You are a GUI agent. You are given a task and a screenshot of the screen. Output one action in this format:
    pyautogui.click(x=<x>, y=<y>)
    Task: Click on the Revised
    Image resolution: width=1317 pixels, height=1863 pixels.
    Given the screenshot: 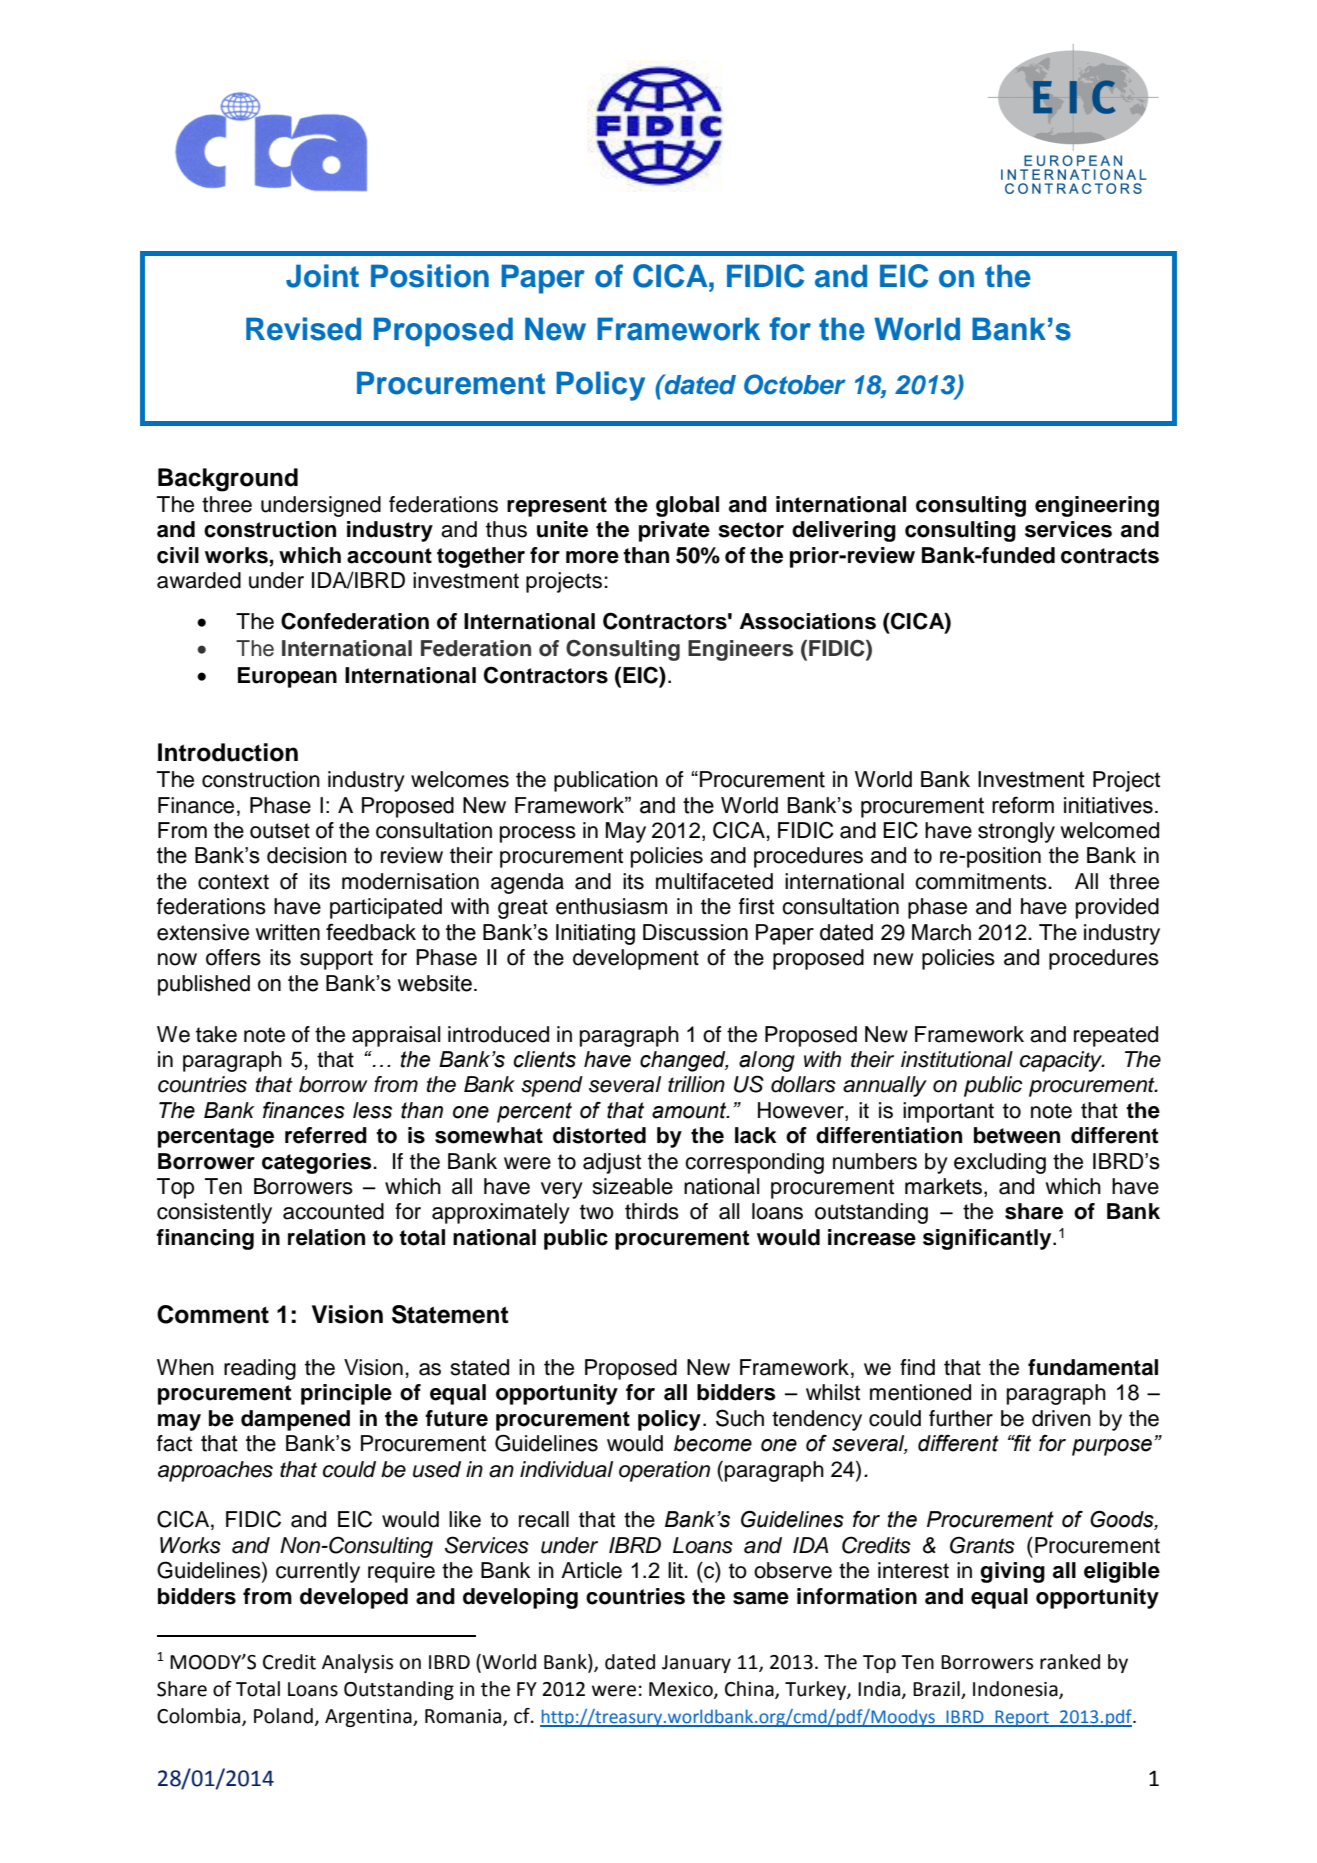 What is the action you would take?
    pyautogui.click(x=303, y=329)
